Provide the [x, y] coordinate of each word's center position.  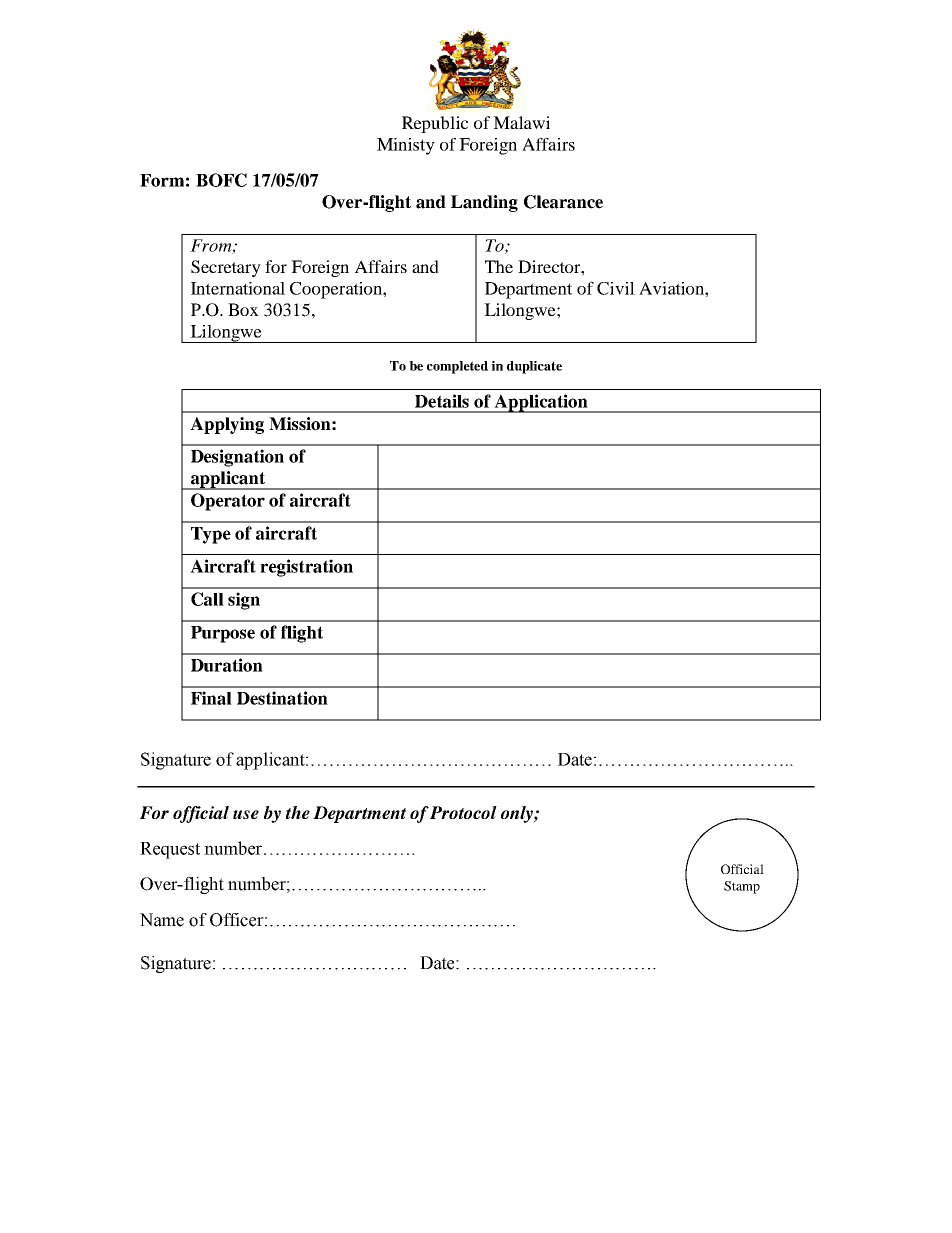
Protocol [463, 812]
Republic [435, 124]
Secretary [226, 268]
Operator [228, 502]
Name [162, 920]
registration [306, 568]
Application [541, 403]
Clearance [563, 202]
